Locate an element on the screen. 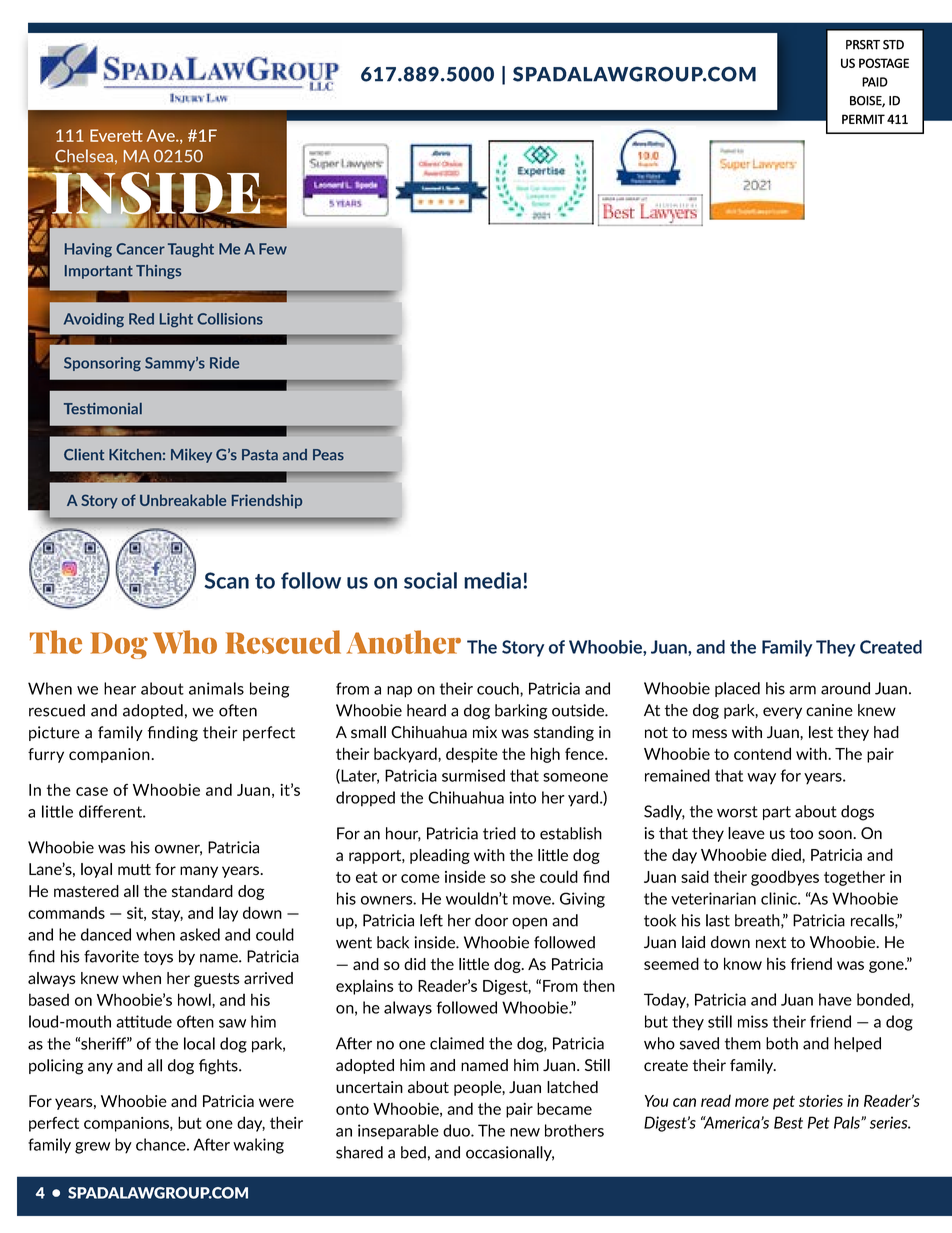  Collisions is located at coordinates (230, 319).
